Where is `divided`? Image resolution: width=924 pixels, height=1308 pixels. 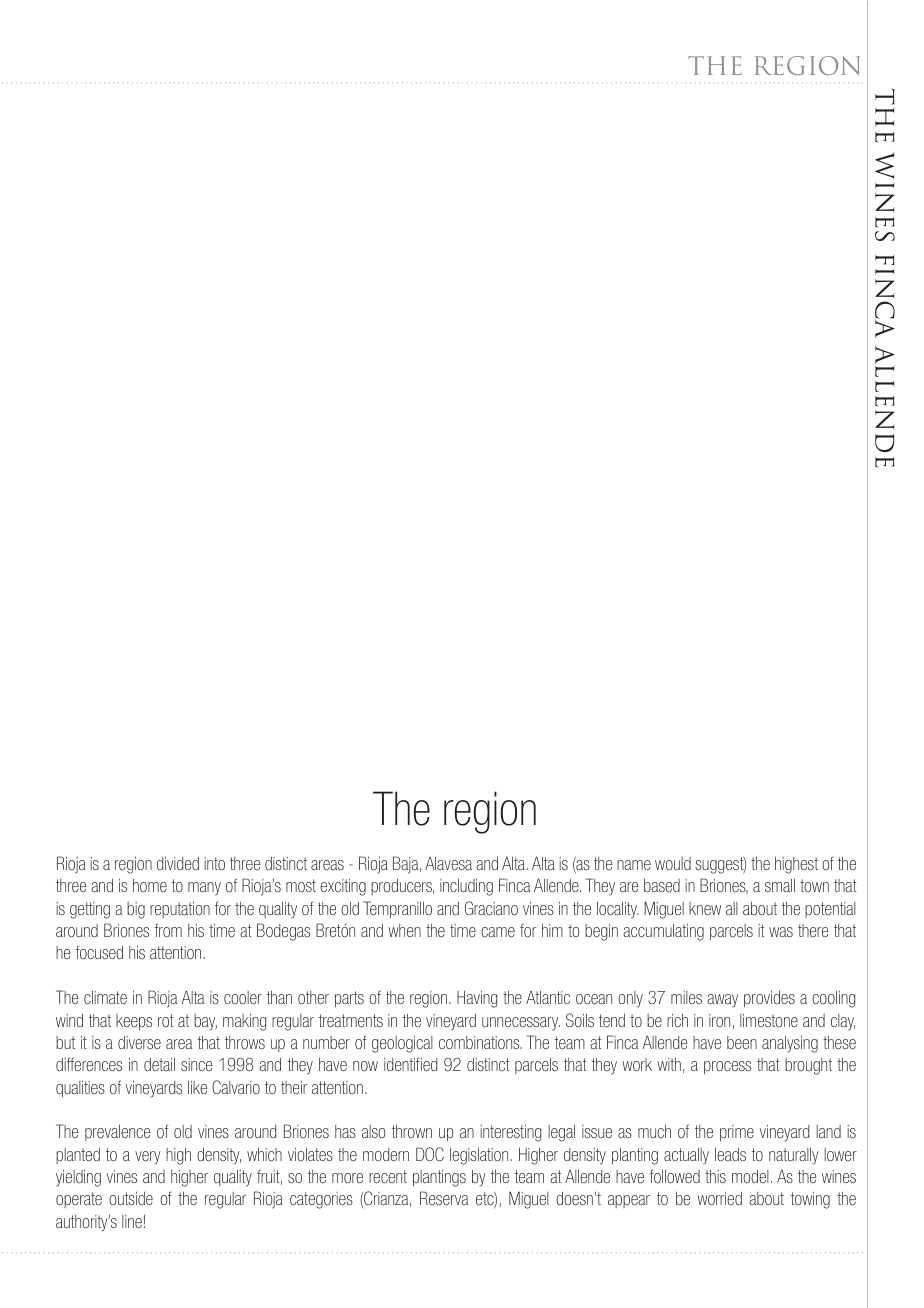
divided is located at coordinates (178, 863).
